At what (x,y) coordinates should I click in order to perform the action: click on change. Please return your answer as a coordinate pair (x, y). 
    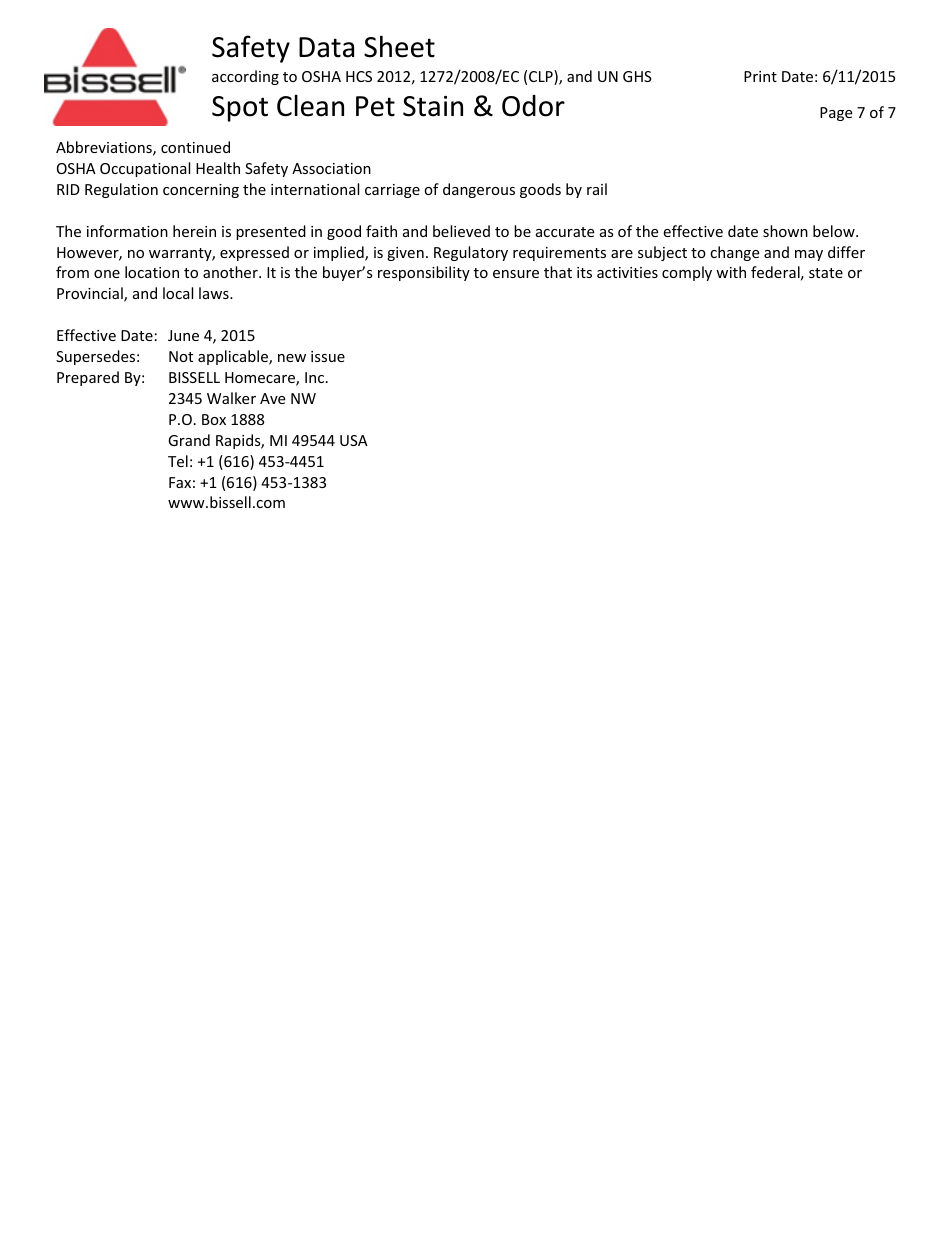
    Looking at the image, I should click on (734, 253).
